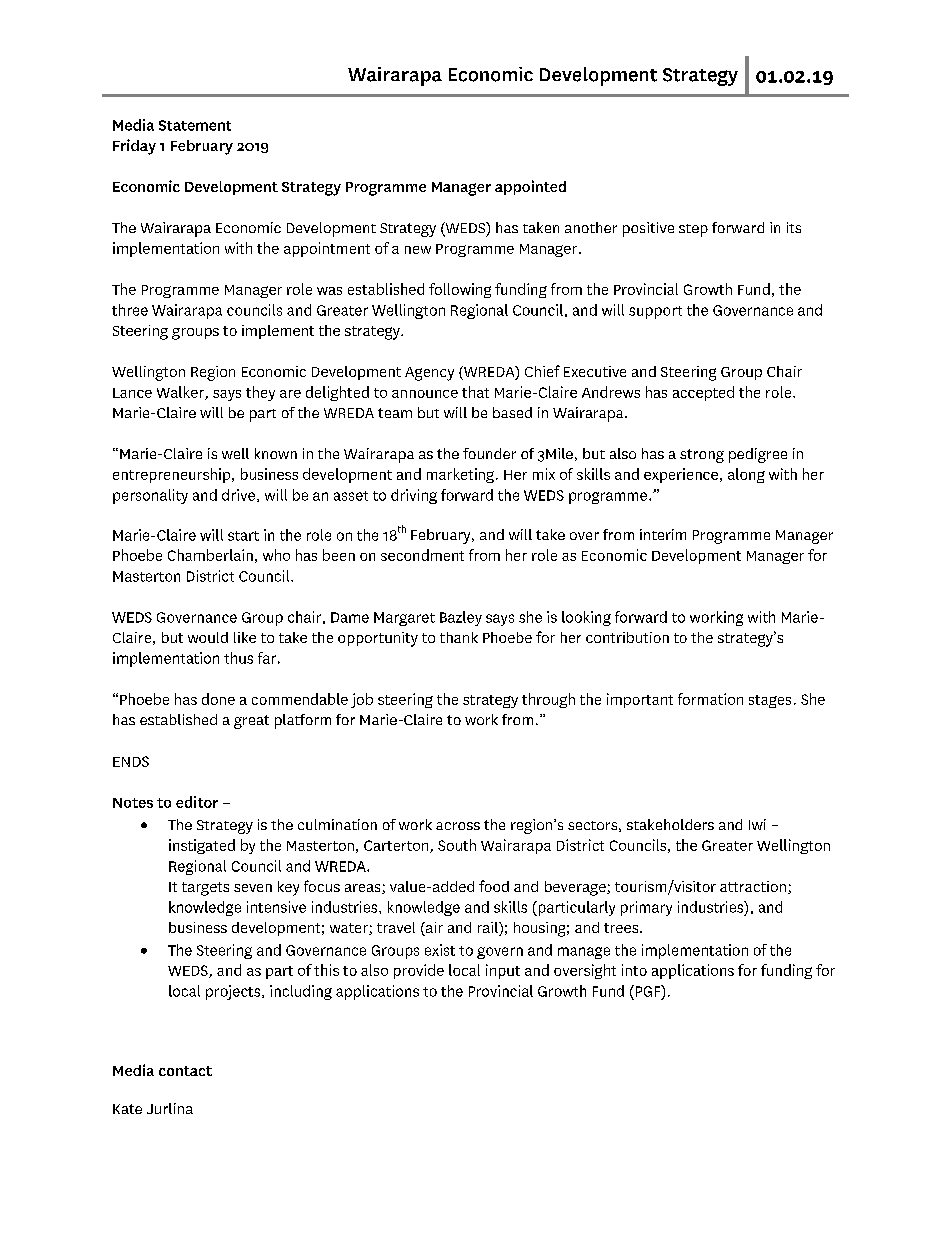 This document has height=1233, width=952. Describe the element at coordinates (208, 637) in the document. I see `would` at that location.
